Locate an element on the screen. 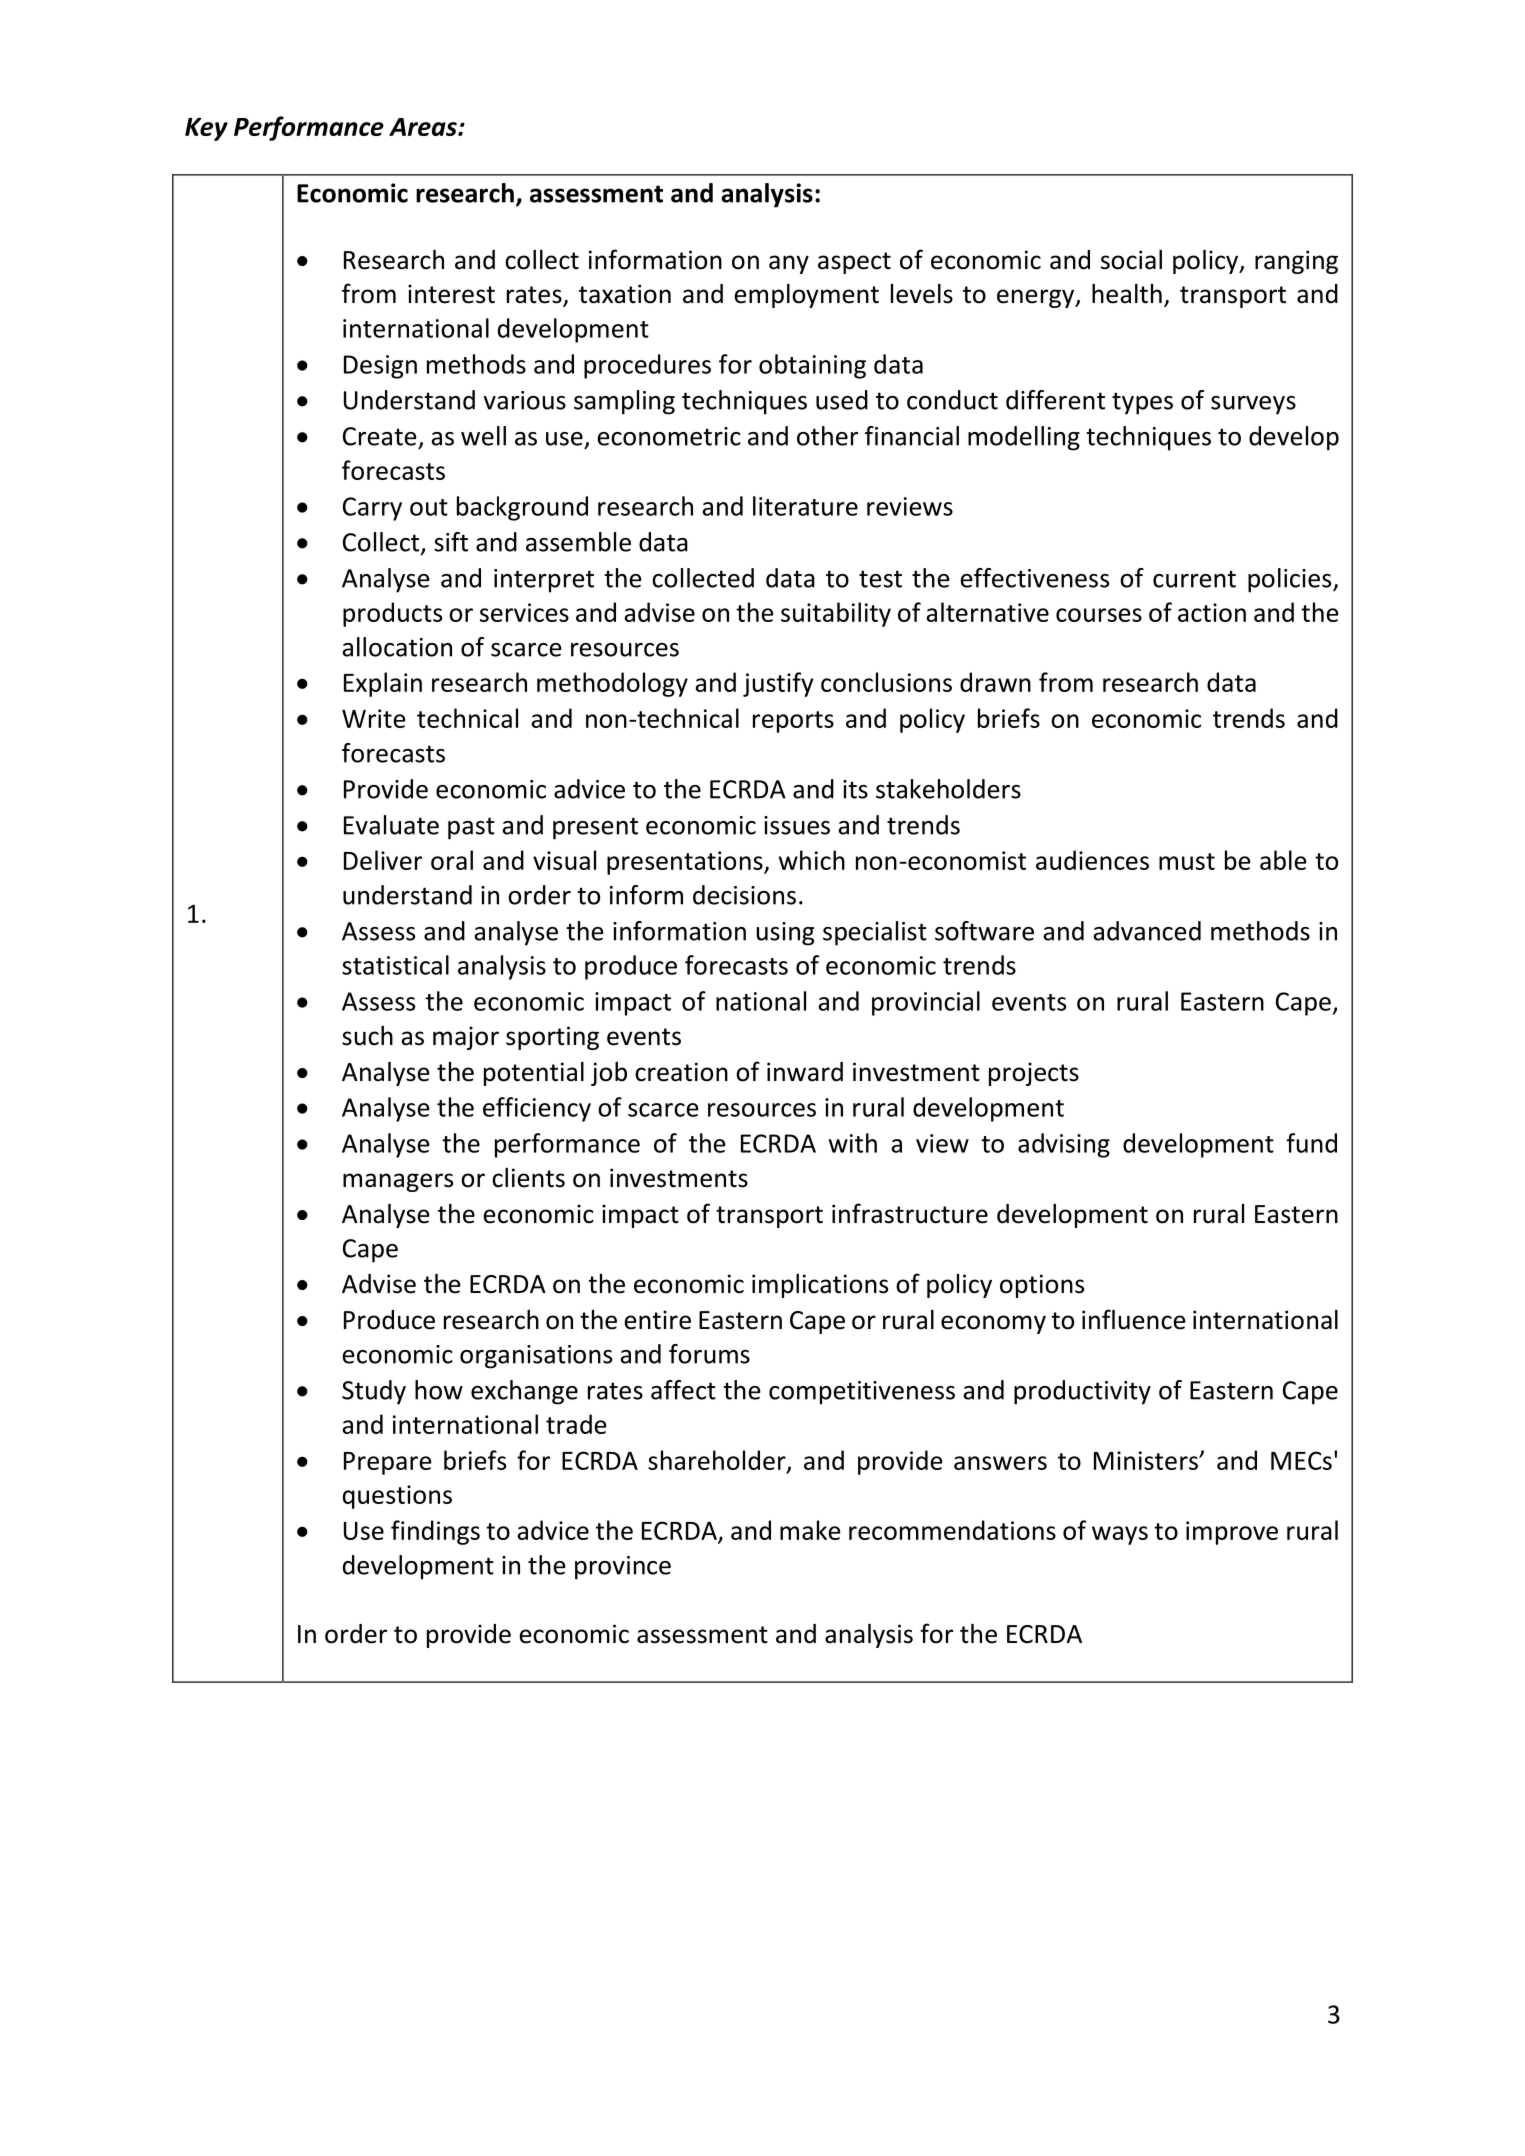 This screenshot has width=1525, height=2156. any is located at coordinates (789, 264).
